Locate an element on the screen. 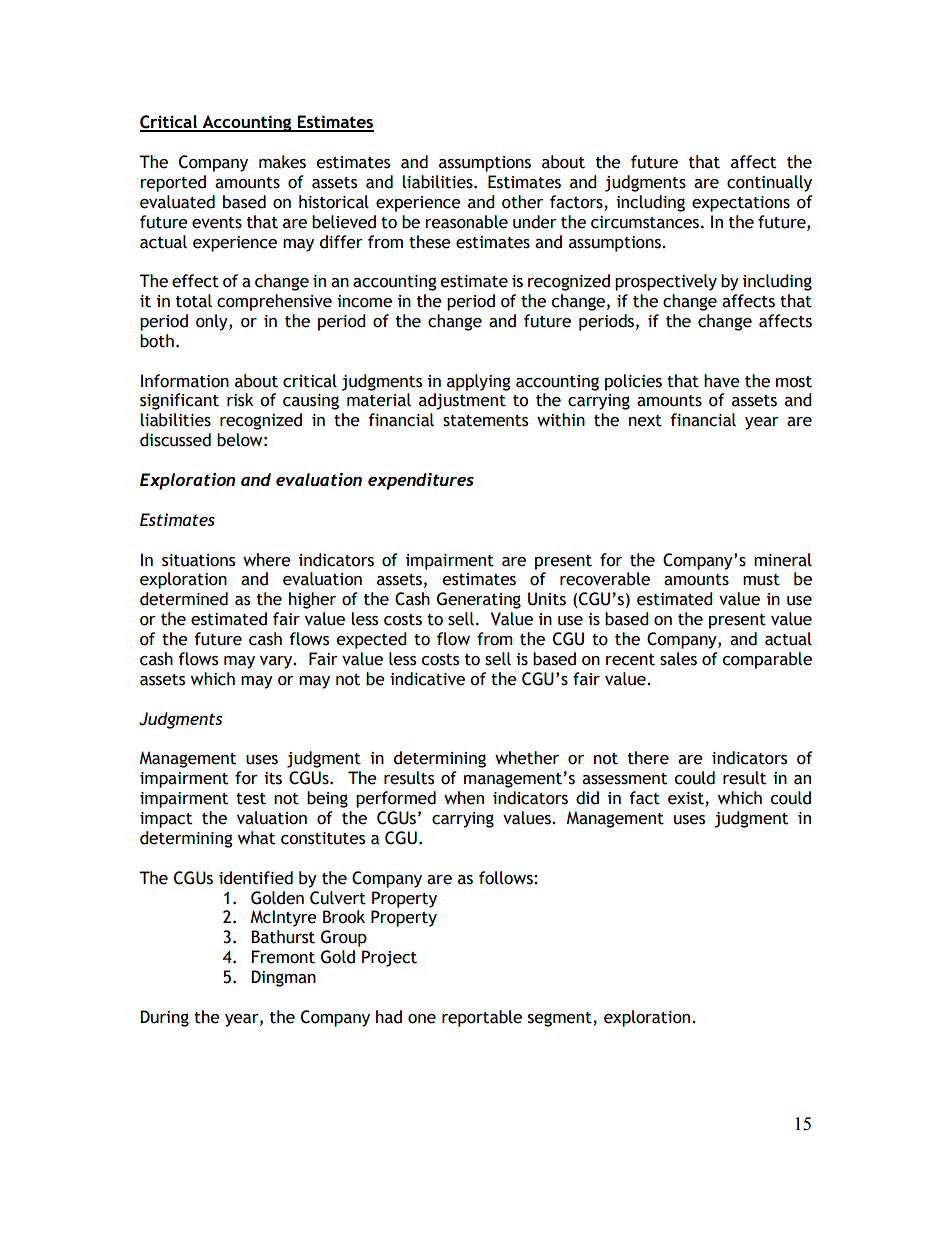  vary is located at coordinates (277, 662).
